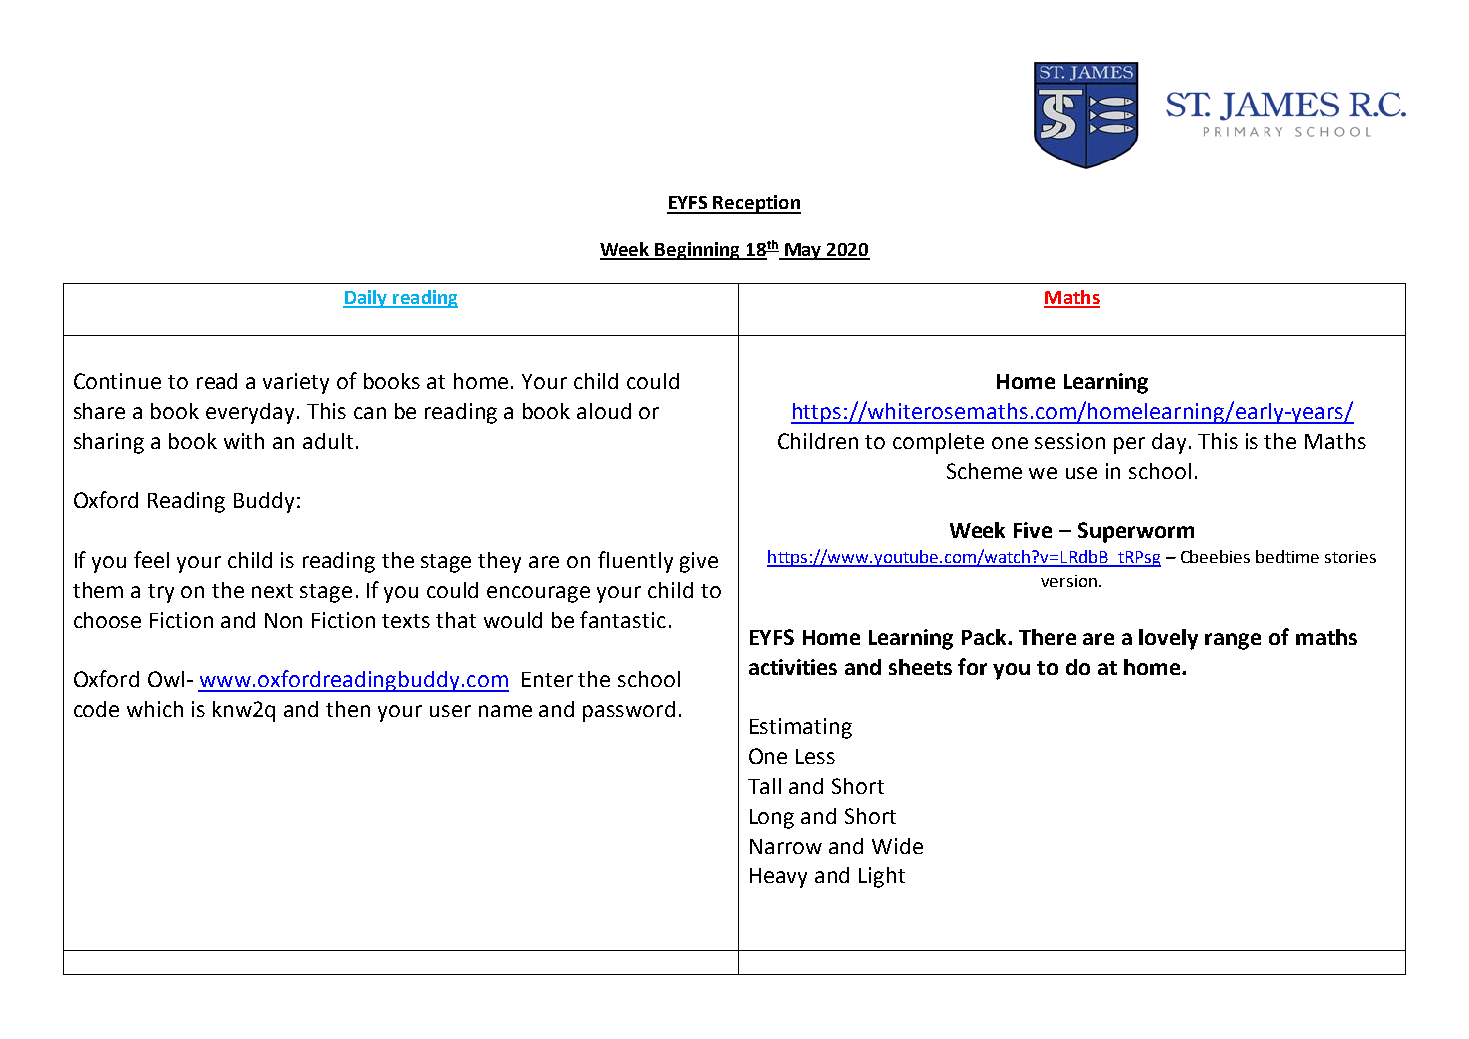  What do you see at coordinates (604, 411) in the screenshot?
I see `aloud` at bounding box center [604, 411].
